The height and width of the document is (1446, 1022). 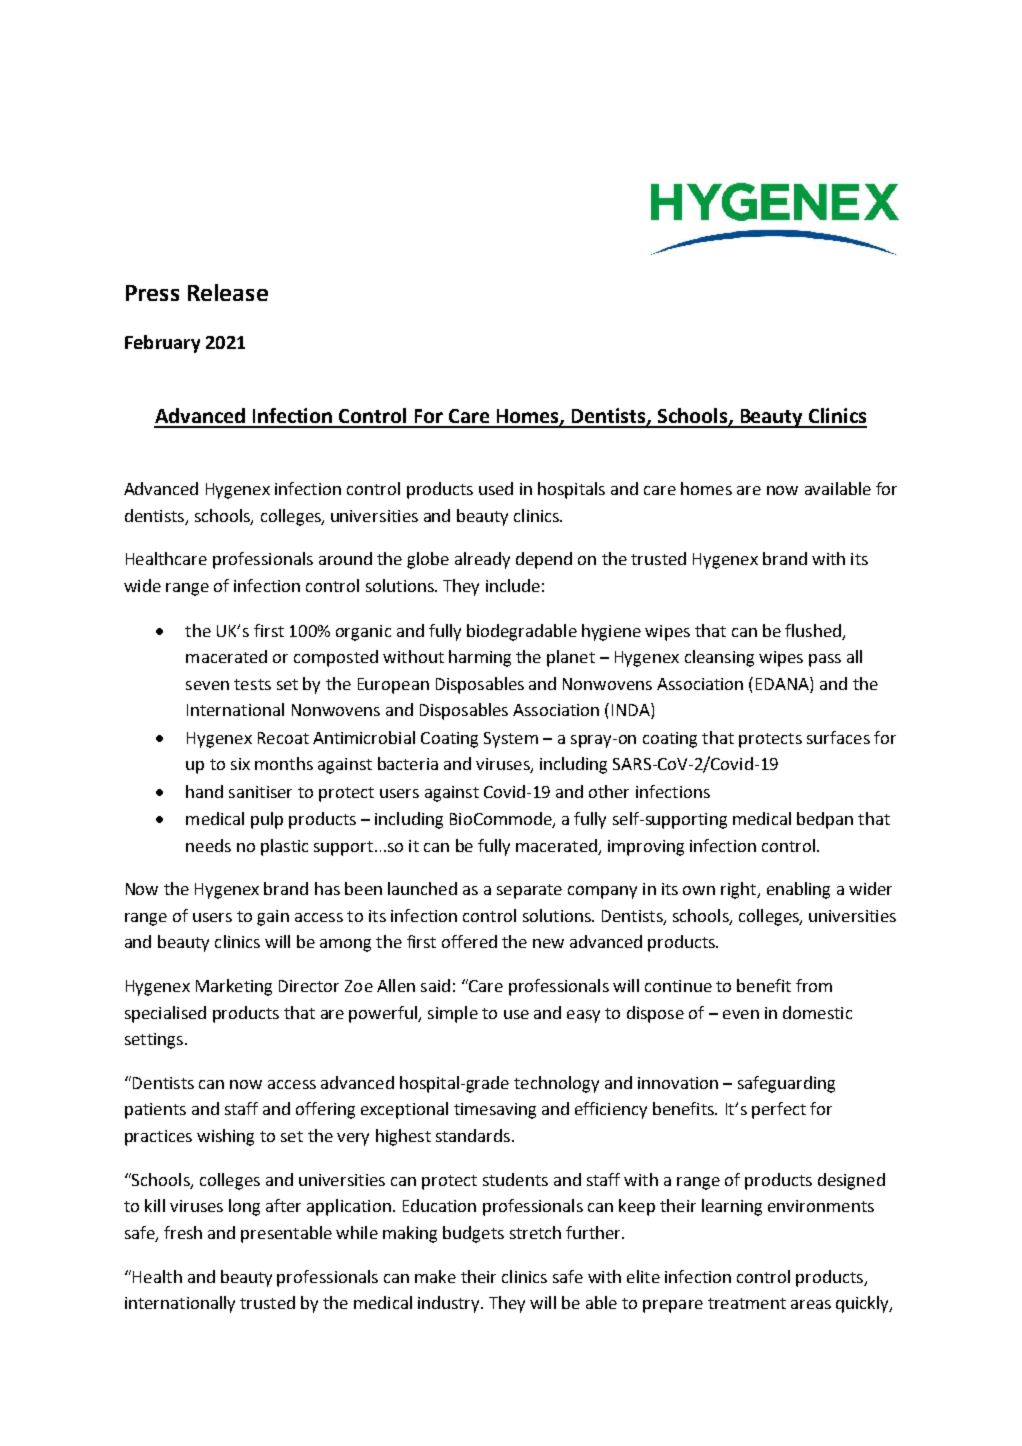 I want to click on used, so click(x=496, y=488).
